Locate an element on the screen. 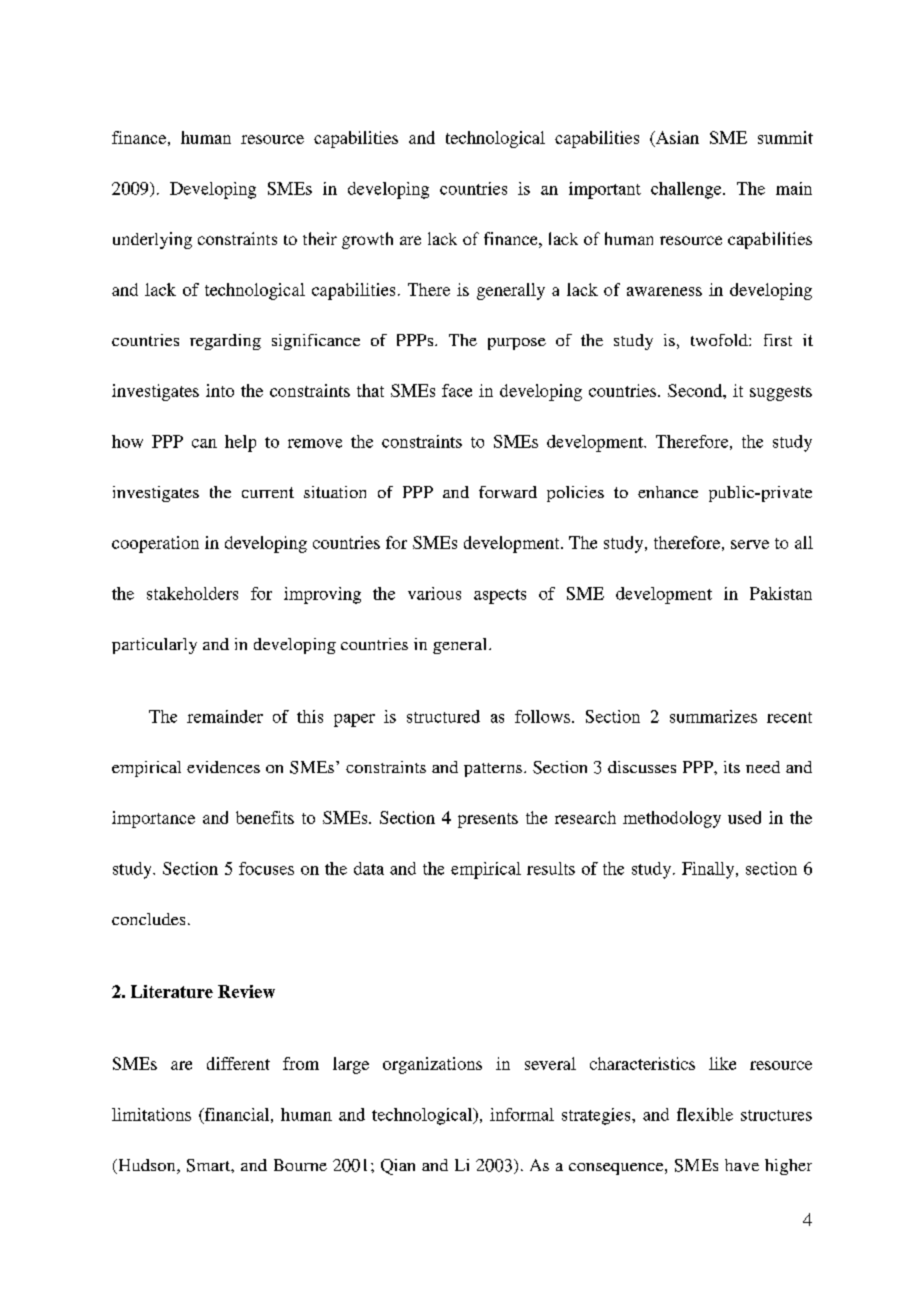  growth is located at coordinates (367, 240).
